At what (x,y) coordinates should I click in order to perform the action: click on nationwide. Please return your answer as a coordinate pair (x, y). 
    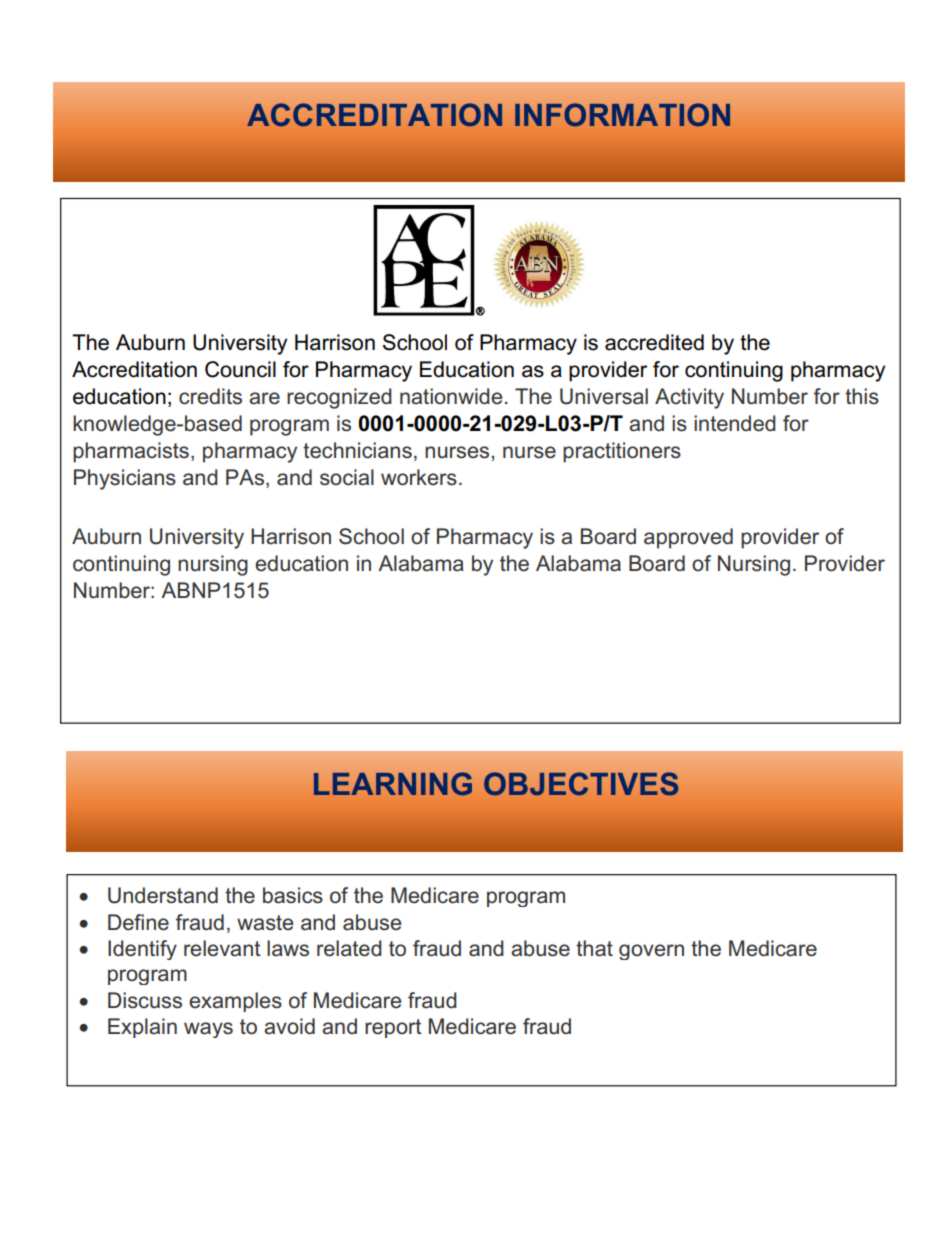
    Looking at the image, I should click on (451, 396).
